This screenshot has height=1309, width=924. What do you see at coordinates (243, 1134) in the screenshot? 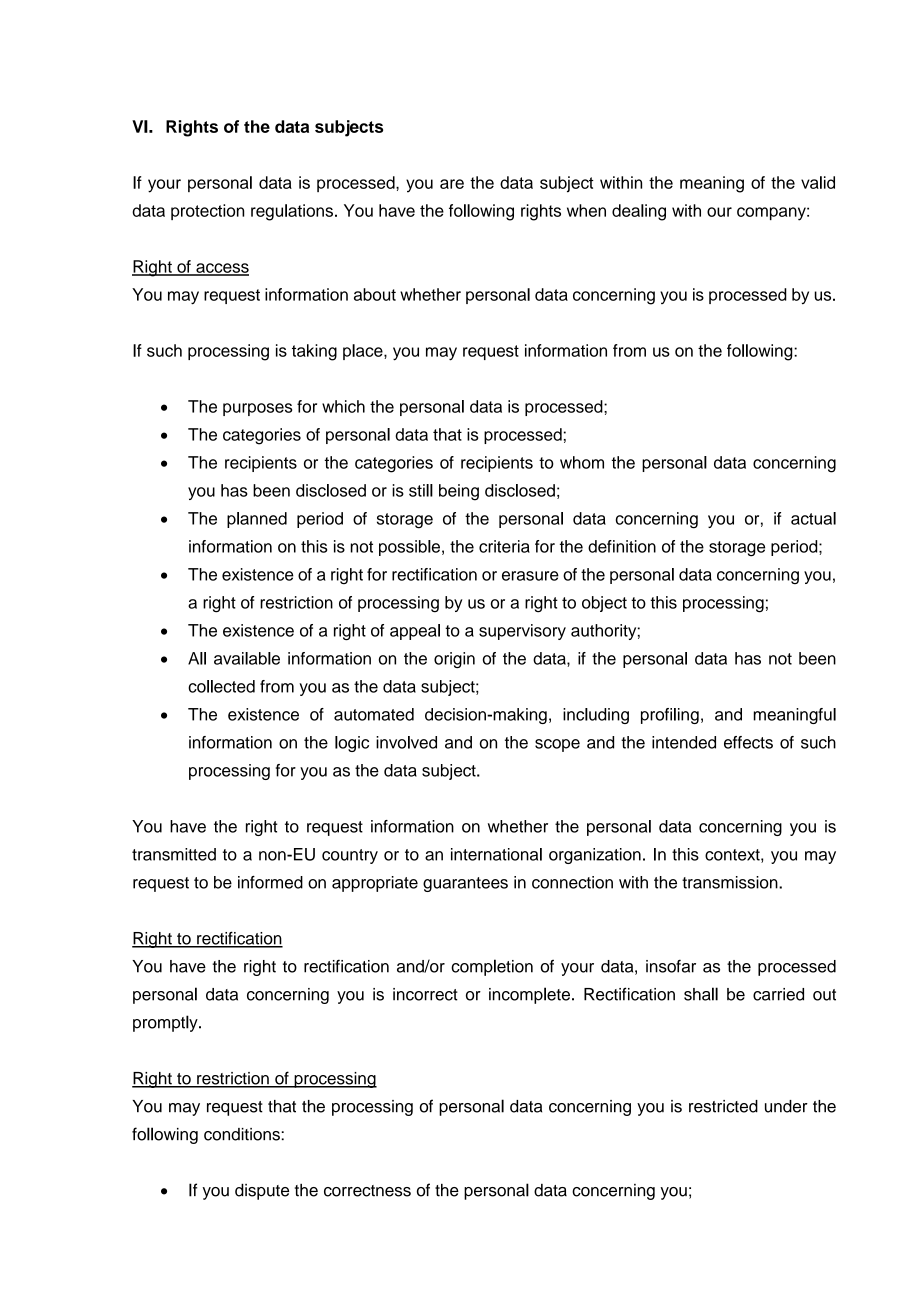
I see `conditions` at bounding box center [243, 1134].
